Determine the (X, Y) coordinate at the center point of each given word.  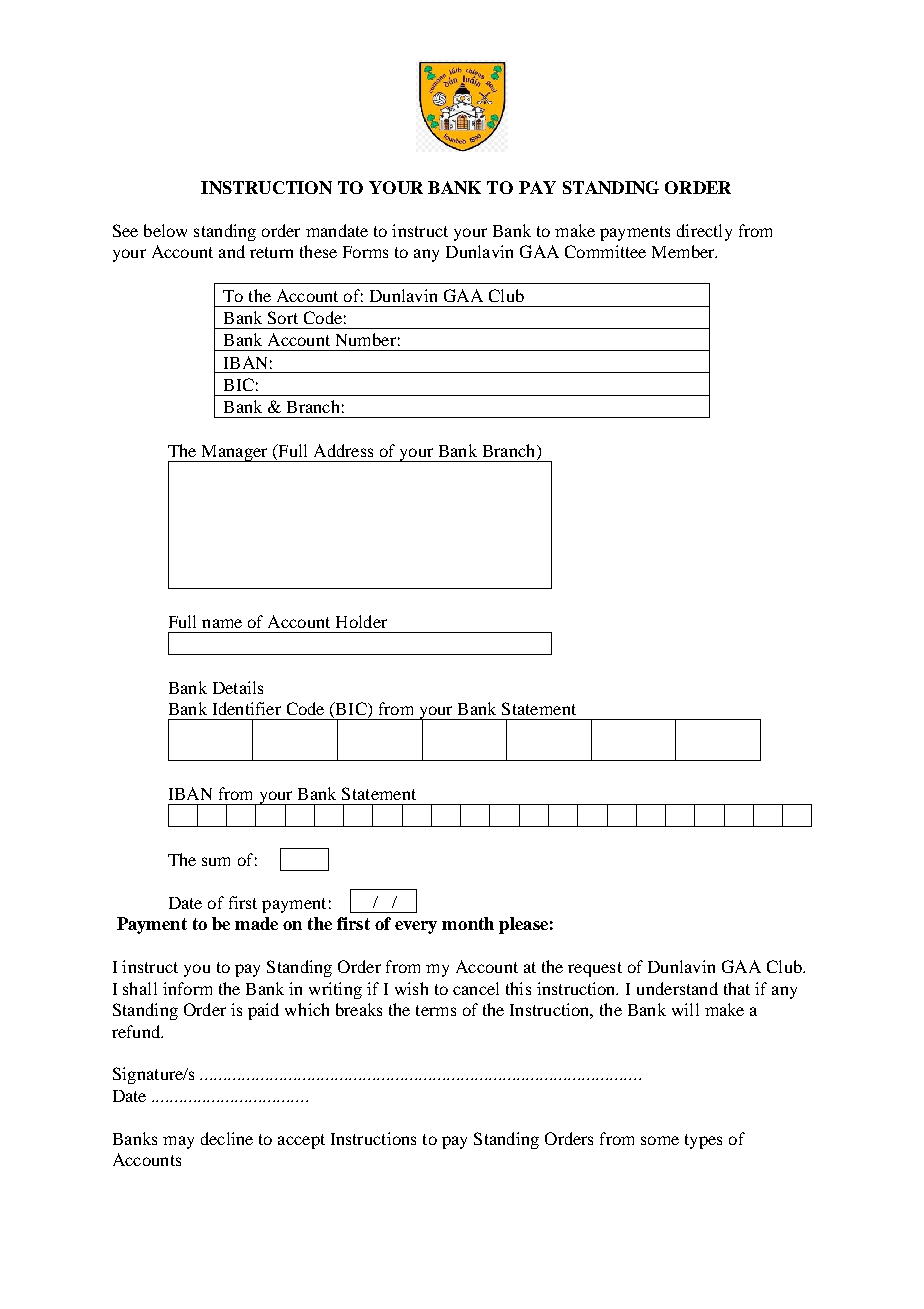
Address (343, 450)
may (178, 1142)
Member (684, 251)
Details (238, 687)
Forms (365, 252)
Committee (605, 251)
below (165, 230)
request (595, 969)
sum (216, 861)
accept (301, 1141)
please (523, 925)
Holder (361, 621)
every (416, 927)
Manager (234, 453)
